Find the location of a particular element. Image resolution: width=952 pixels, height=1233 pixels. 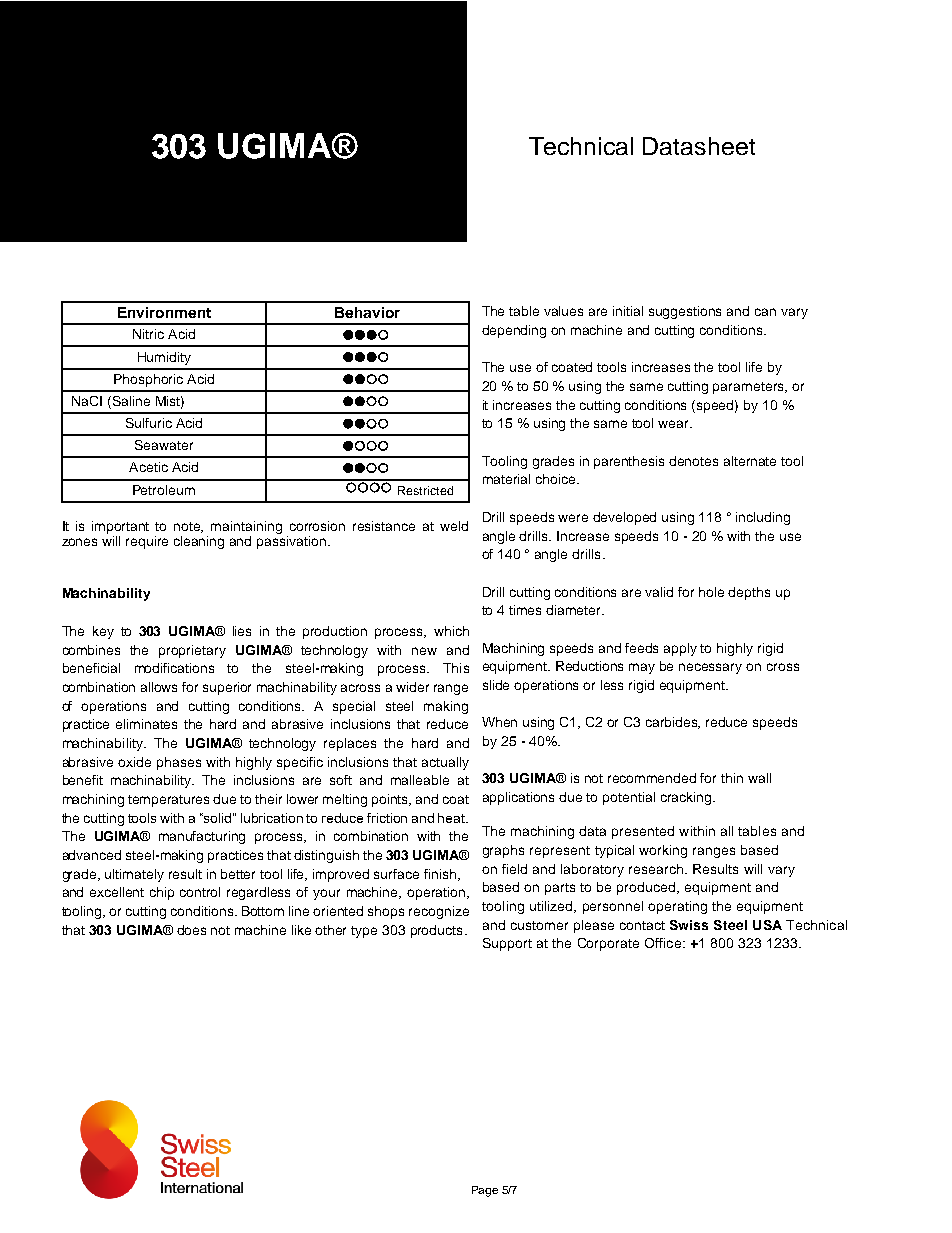

suggestions is located at coordinates (685, 312).
